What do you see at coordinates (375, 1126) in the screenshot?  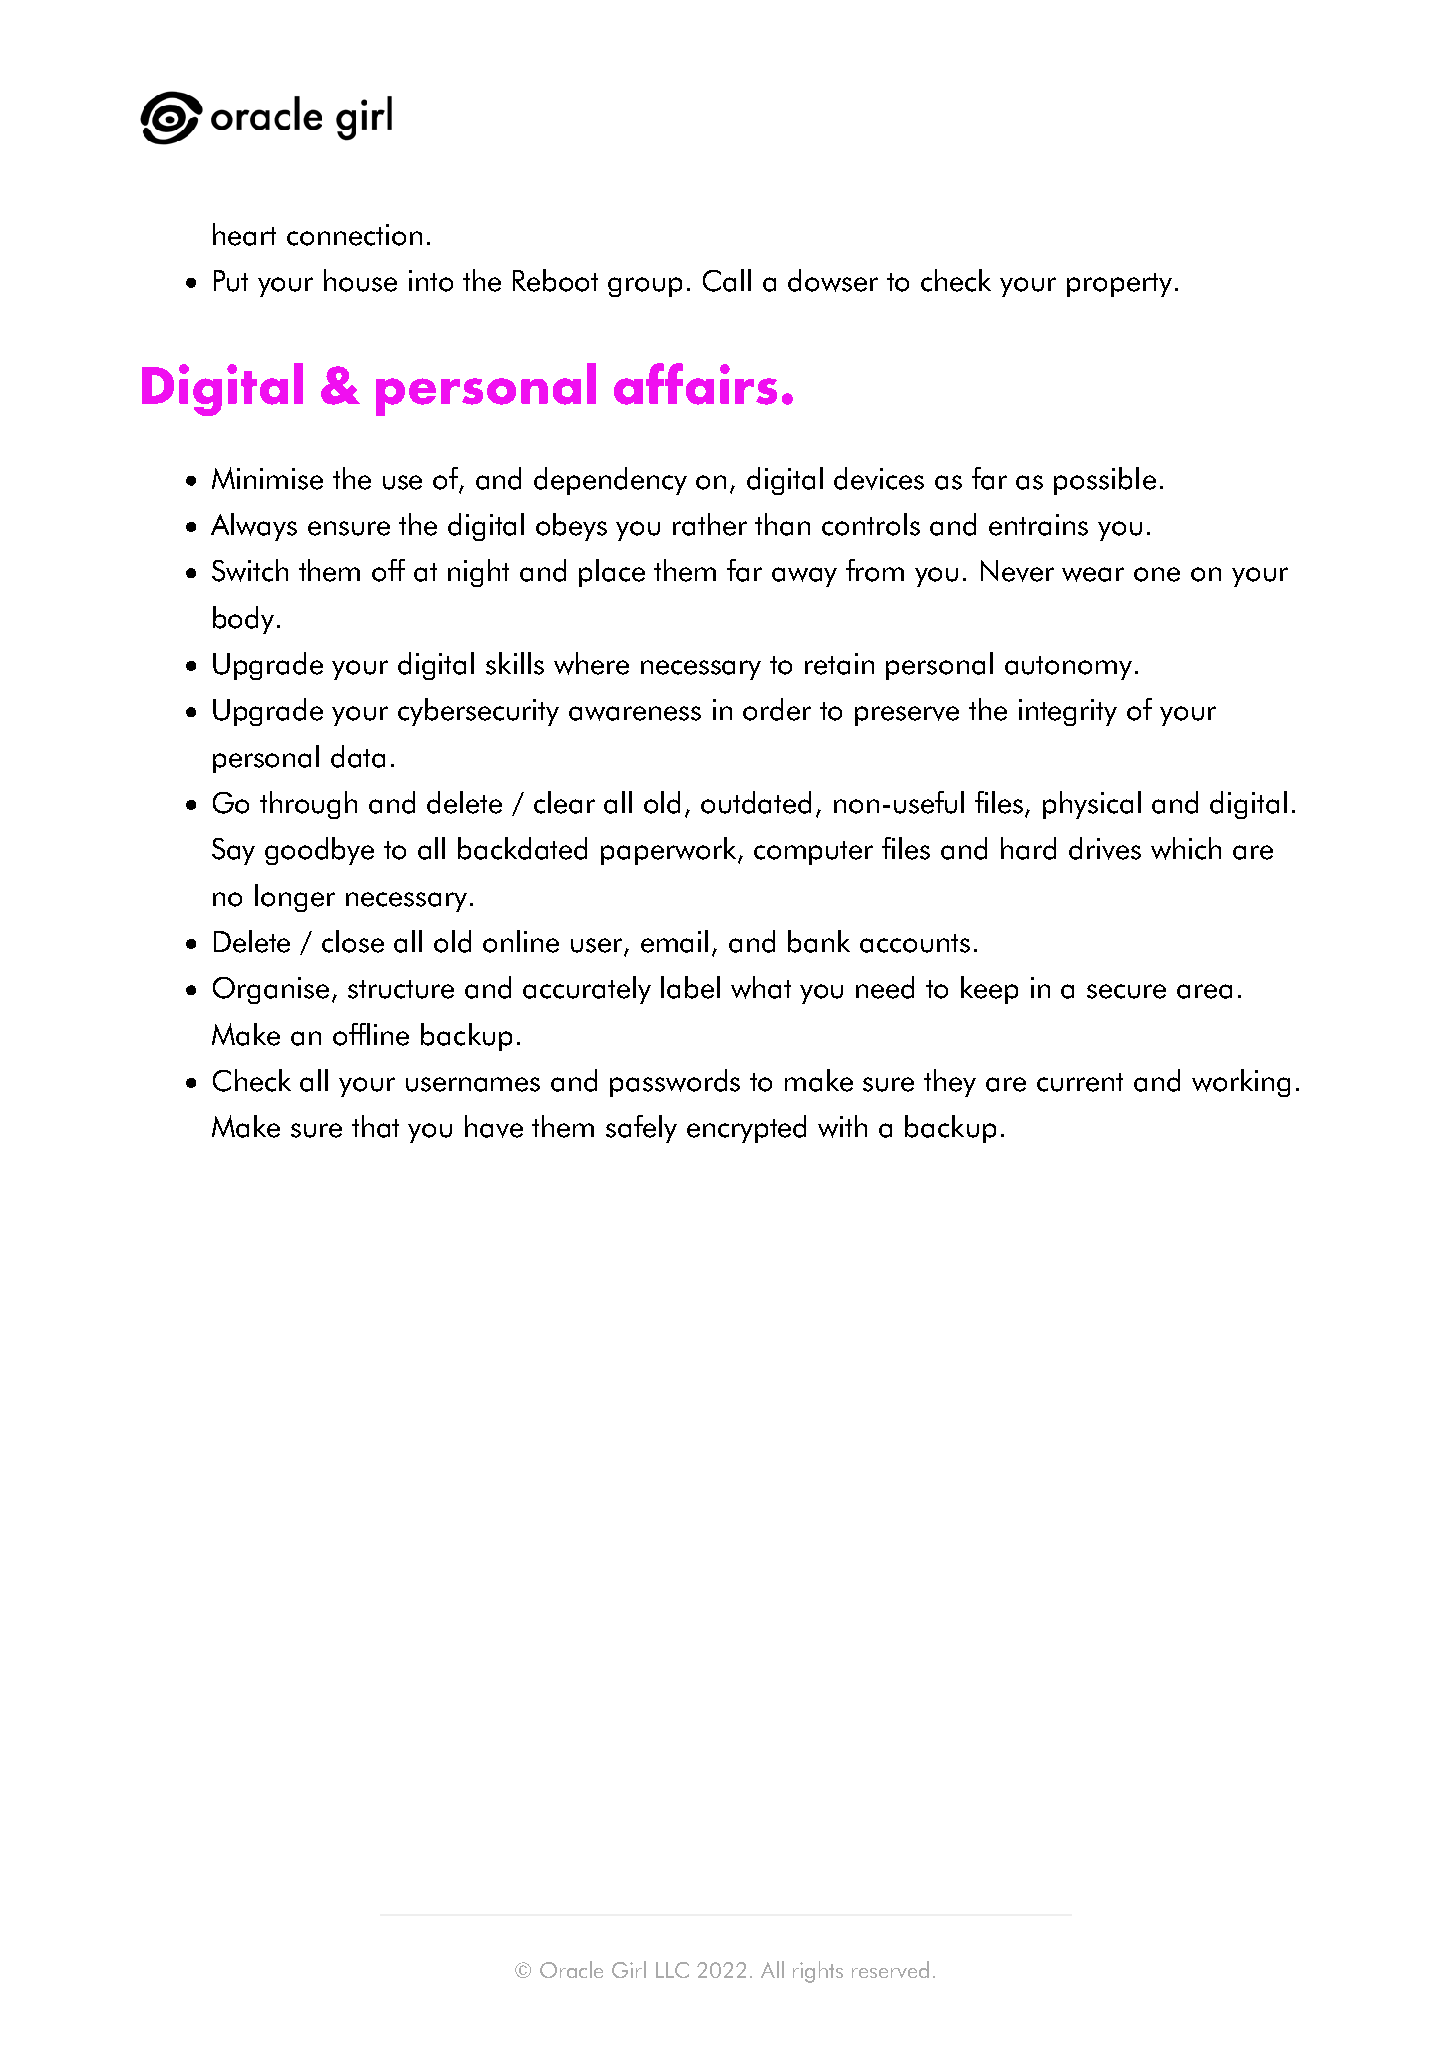 I see `that` at bounding box center [375, 1126].
